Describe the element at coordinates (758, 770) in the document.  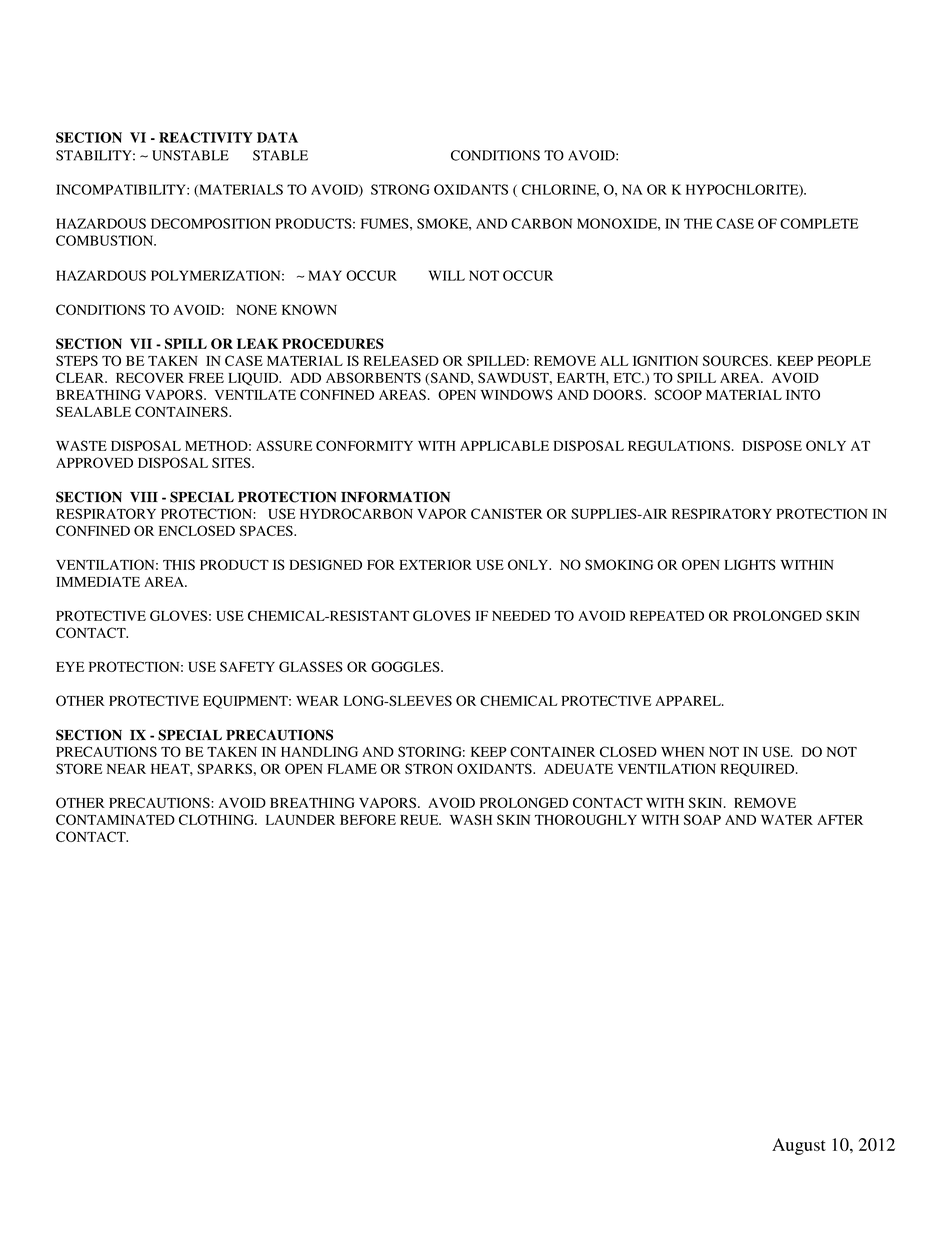
I see `REQUIRED` at that location.
